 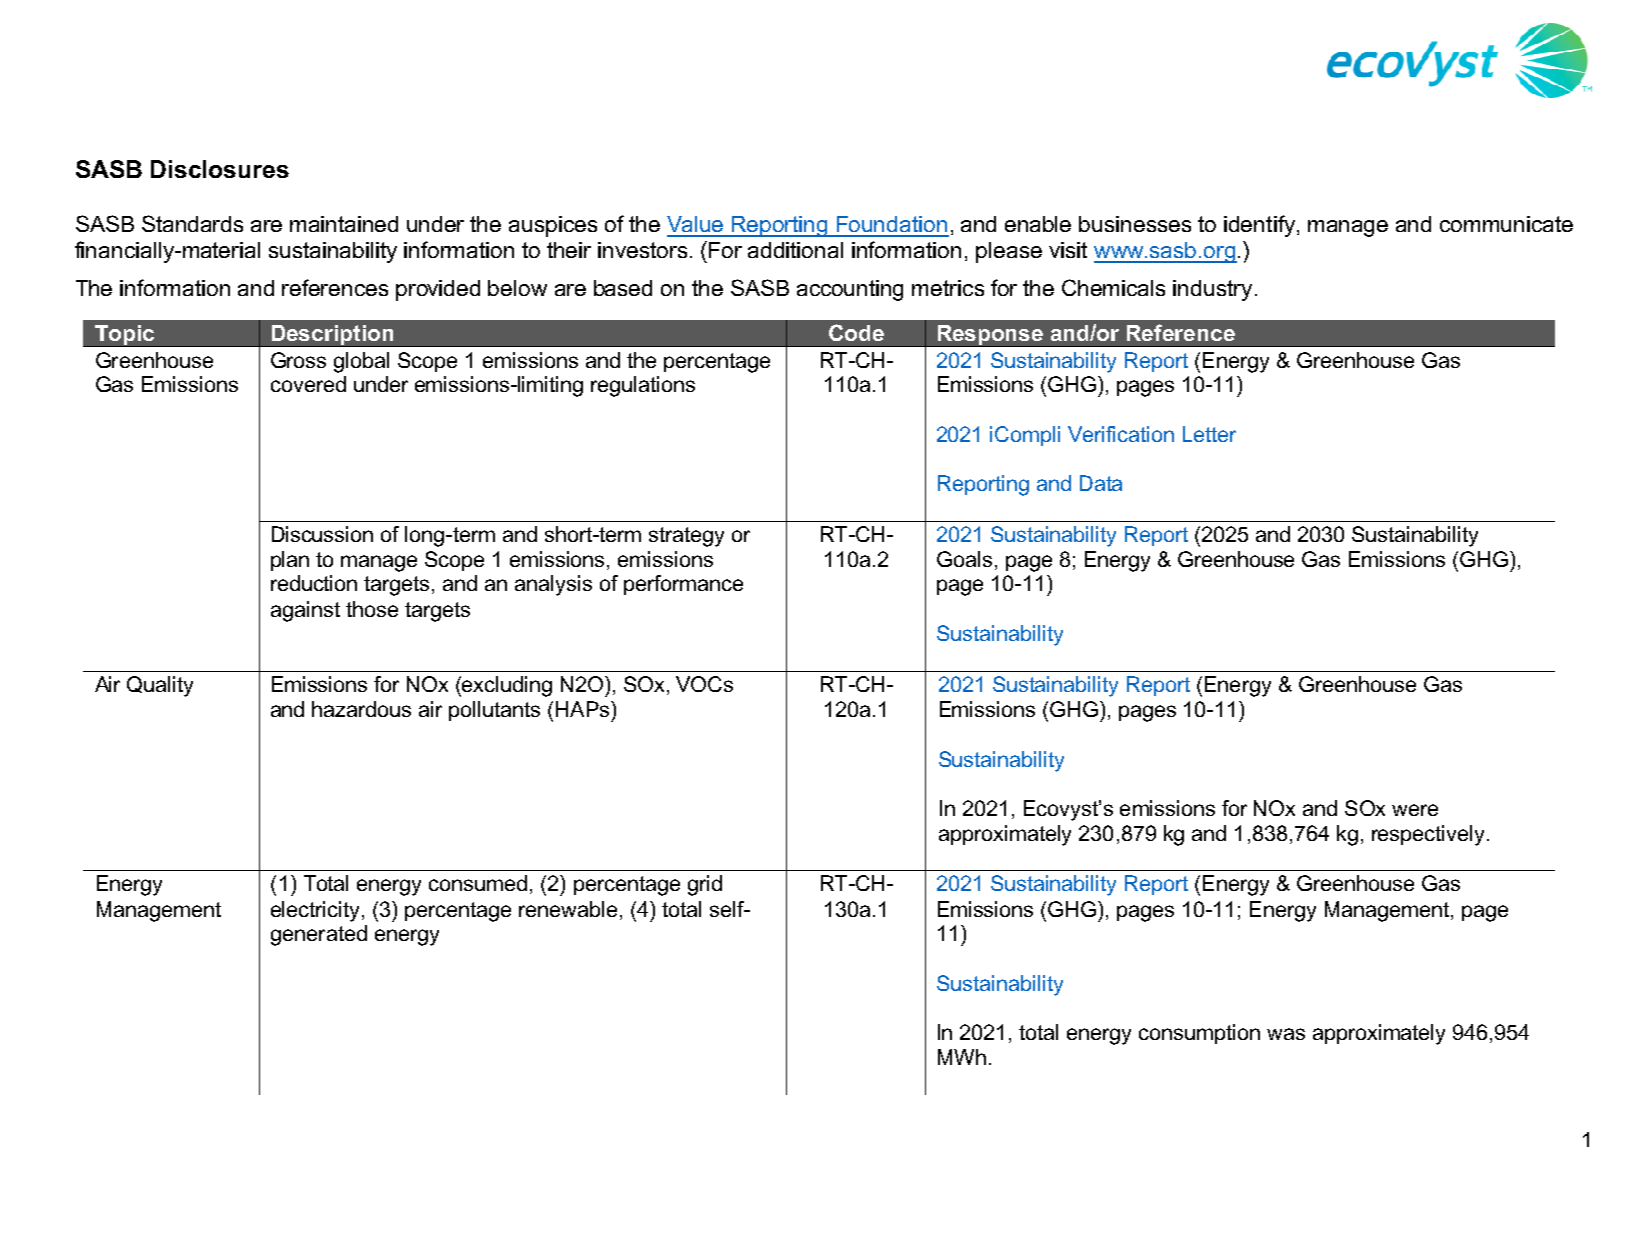 I want to click on consumed, so click(x=478, y=883).
